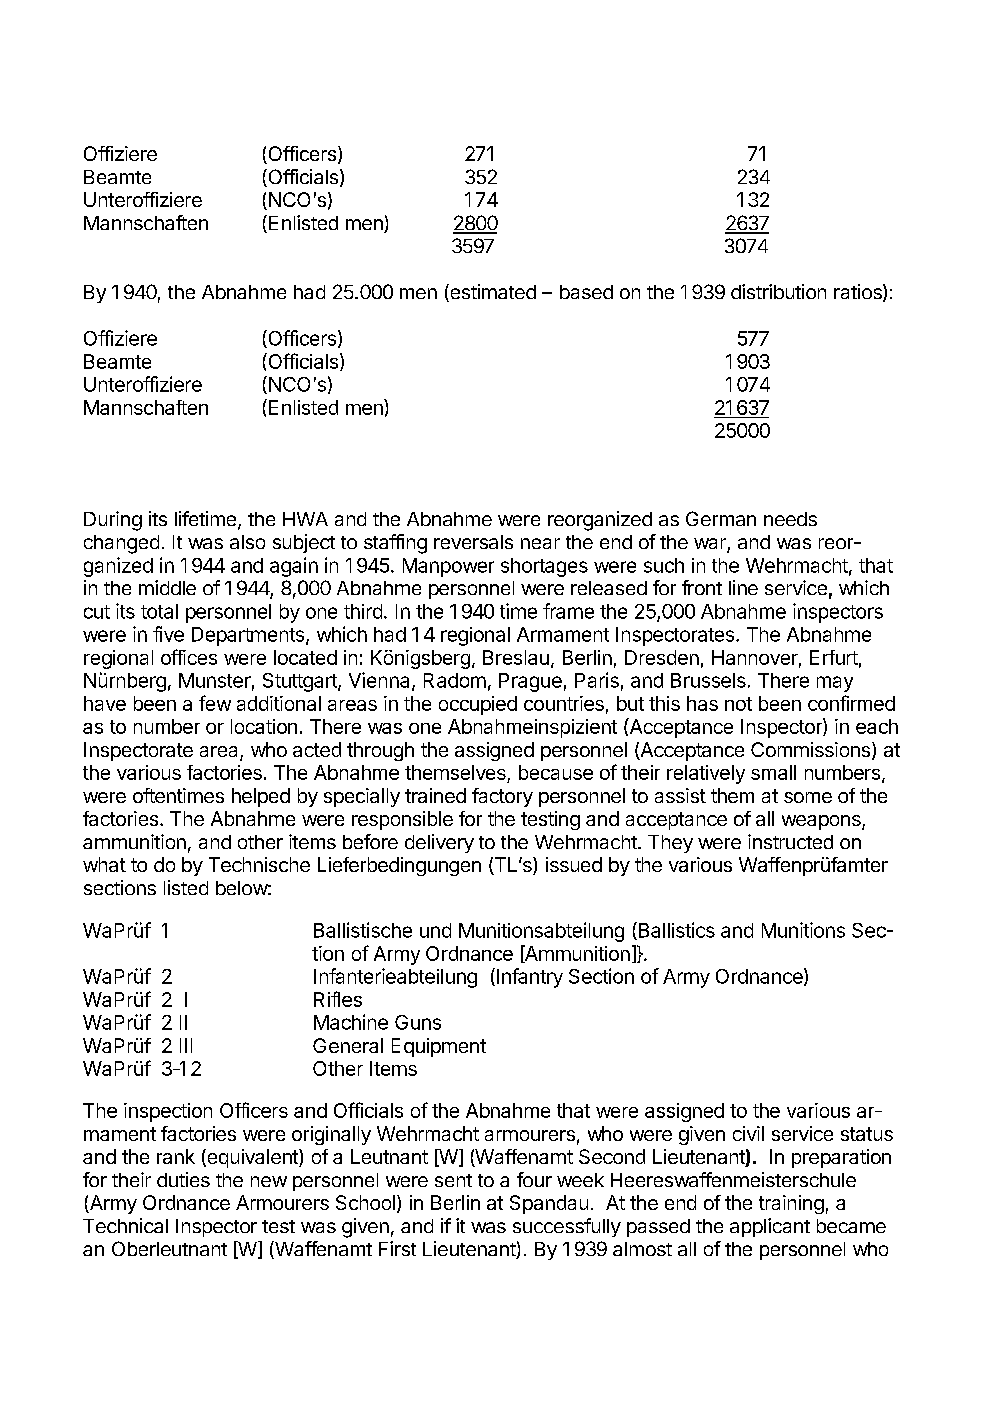 Image resolution: width=994 pixels, height=1407 pixels. What do you see at coordinates (586, 292) in the document?
I see `based` at bounding box center [586, 292].
